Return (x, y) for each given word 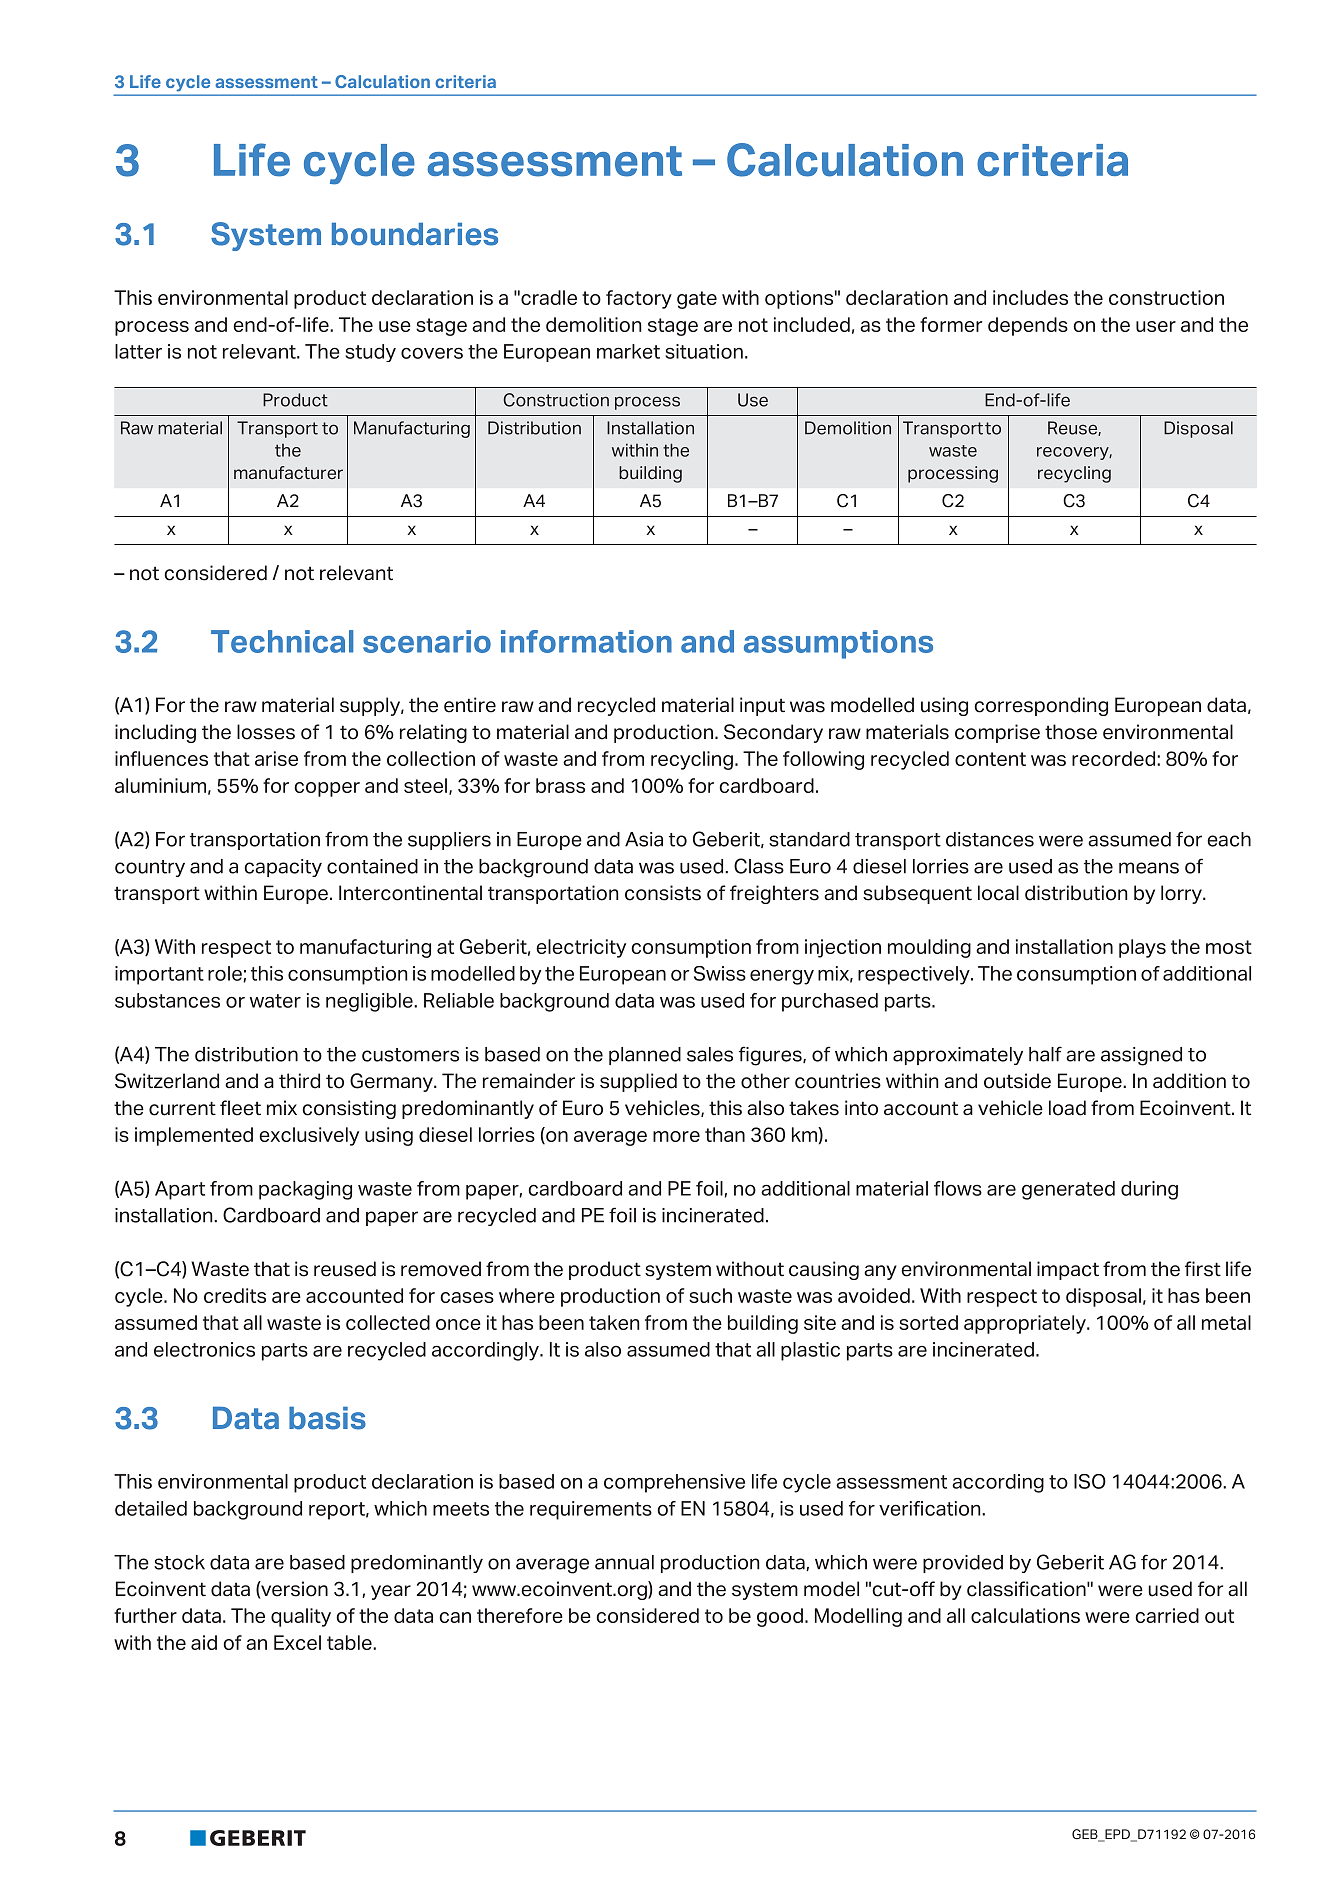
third (299, 1081)
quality (301, 1617)
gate (697, 300)
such (710, 1295)
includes (1030, 297)
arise (276, 758)
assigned (1141, 1056)
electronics (204, 1349)
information (586, 641)
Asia (644, 839)
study (370, 353)
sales (710, 1054)
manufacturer (288, 473)
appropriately (1026, 1324)
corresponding (1041, 706)
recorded (1115, 758)
